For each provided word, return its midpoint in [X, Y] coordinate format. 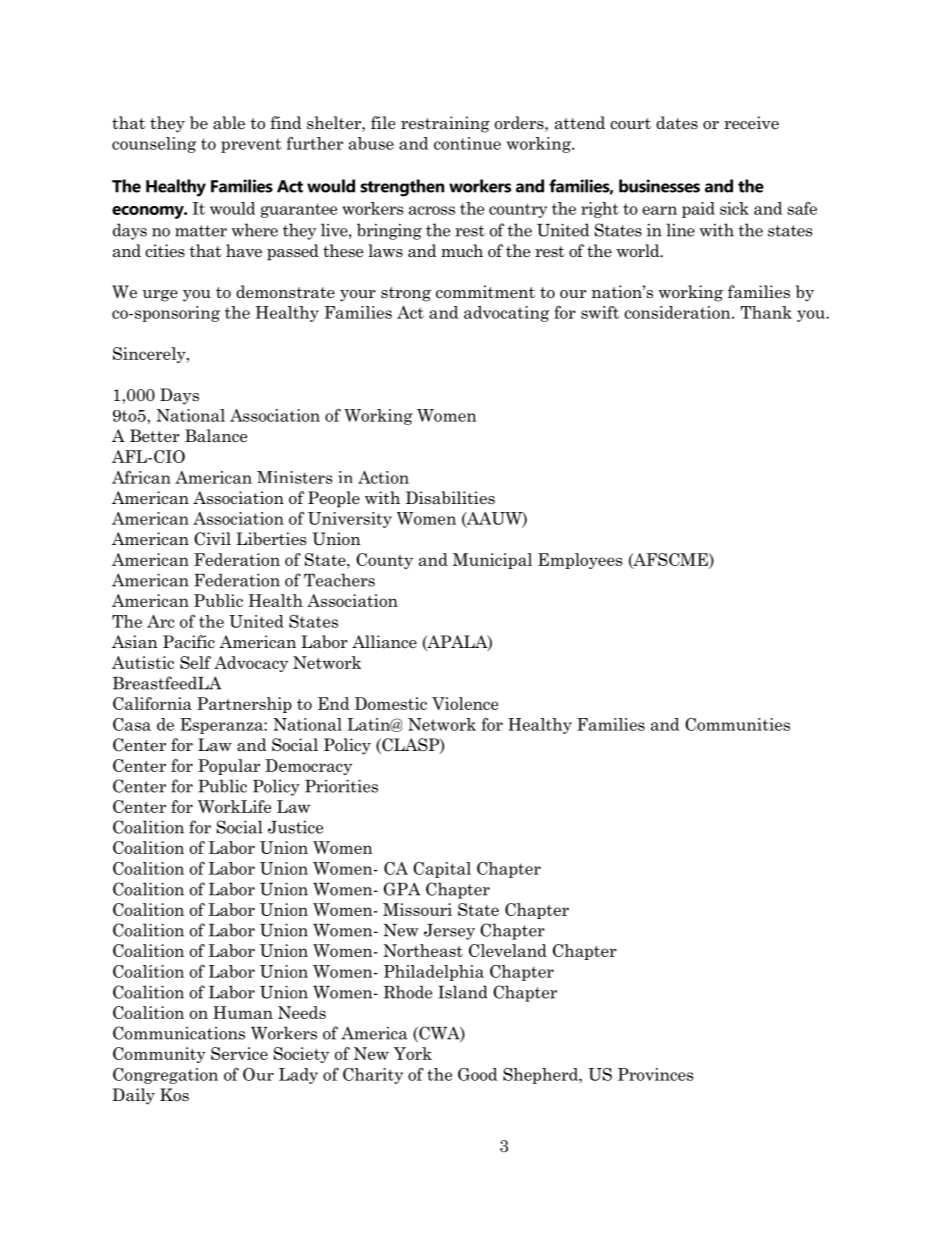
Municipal [492, 561]
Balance [216, 436]
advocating [506, 314]
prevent [251, 145]
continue [467, 143]
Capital [442, 870]
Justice [295, 827]
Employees [580, 561]
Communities [737, 724]
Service [239, 1053]
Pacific [189, 642]
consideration [678, 312]
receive [751, 122]
